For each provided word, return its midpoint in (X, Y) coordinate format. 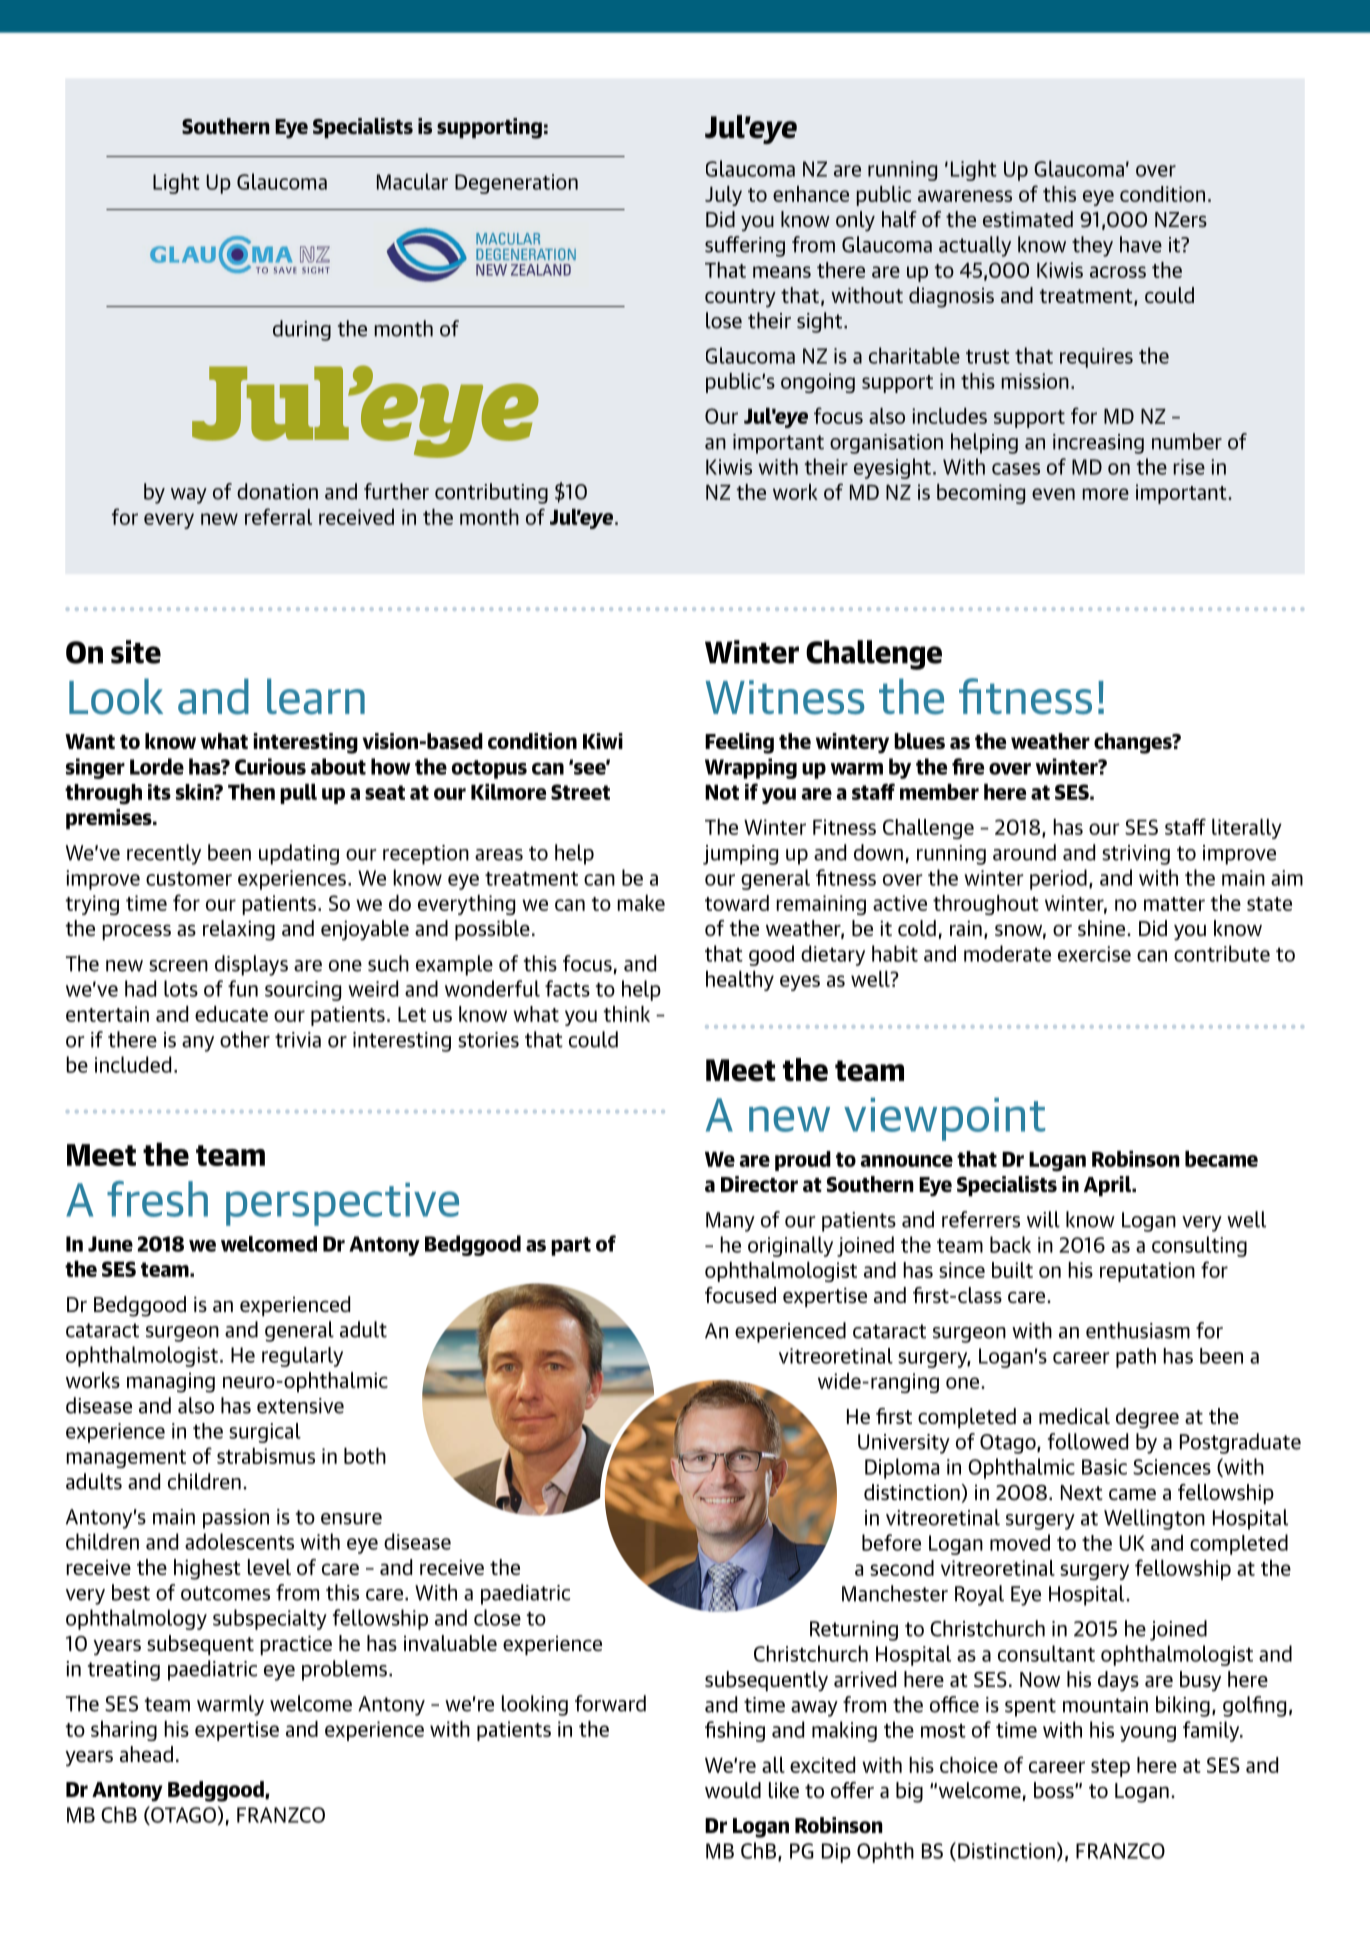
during (302, 330)
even (1053, 494)
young (1148, 1734)
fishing (735, 1731)
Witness (785, 697)
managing (171, 1382)
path (1136, 1358)
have (1141, 244)
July (723, 196)
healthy (740, 981)
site (136, 652)
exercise (1094, 954)
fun (243, 988)
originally (790, 1246)
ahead (146, 1754)
